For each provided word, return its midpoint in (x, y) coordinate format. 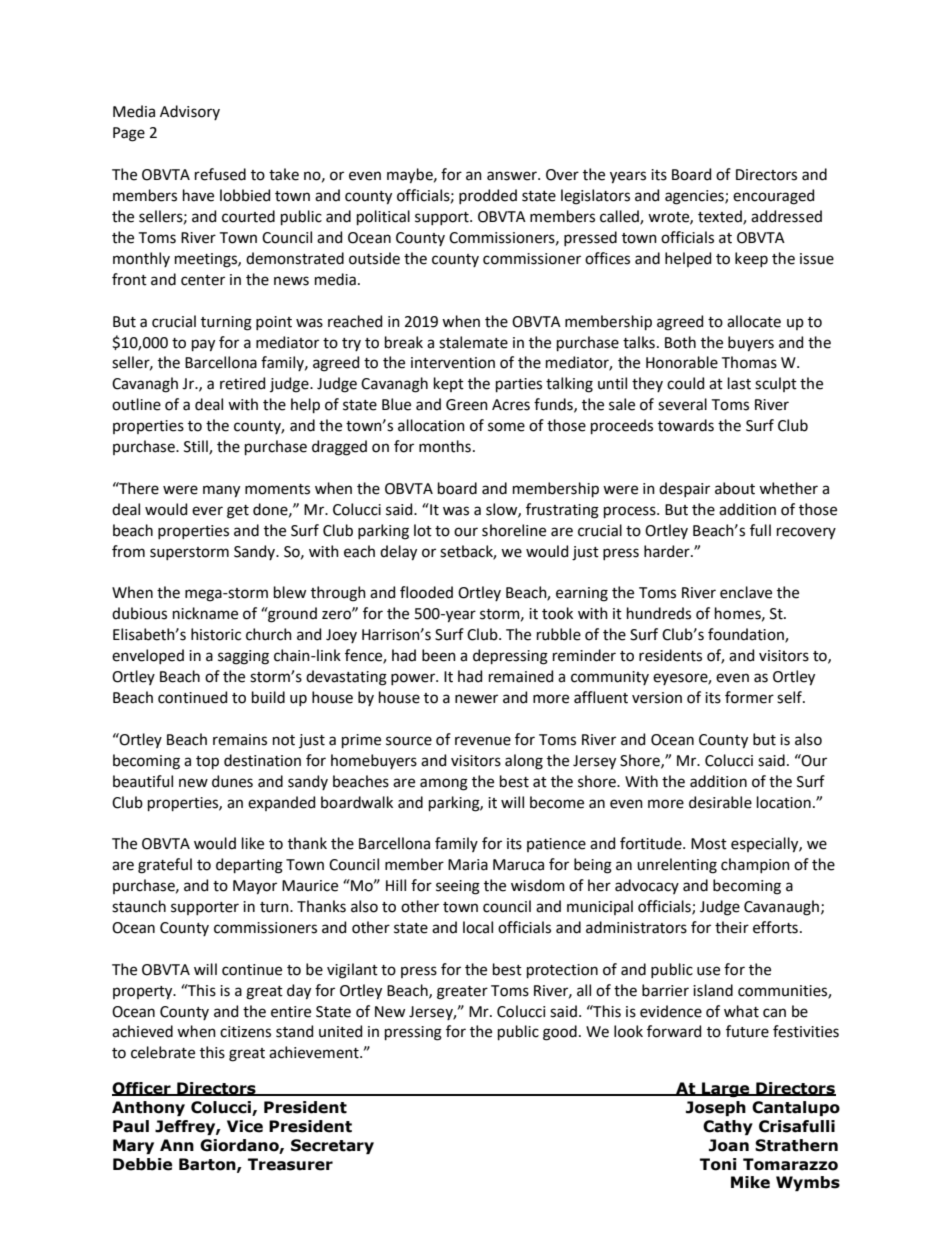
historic (216, 634)
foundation (747, 635)
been (439, 655)
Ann (177, 1145)
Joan (729, 1145)
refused (220, 174)
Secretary (332, 1146)
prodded (488, 196)
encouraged (773, 197)
